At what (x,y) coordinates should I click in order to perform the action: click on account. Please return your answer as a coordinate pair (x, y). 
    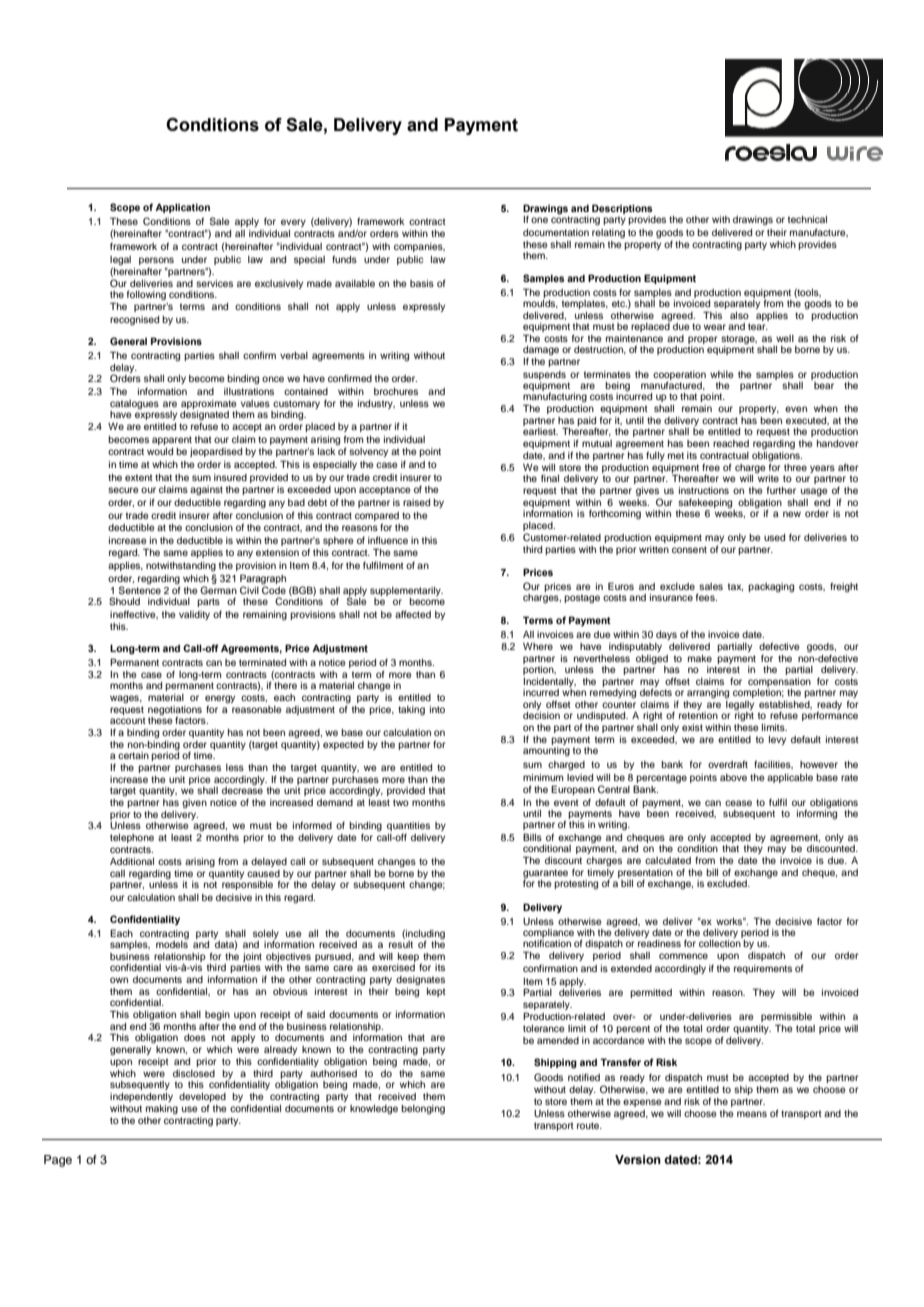
    Looking at the image, I should click on (128, 720).
